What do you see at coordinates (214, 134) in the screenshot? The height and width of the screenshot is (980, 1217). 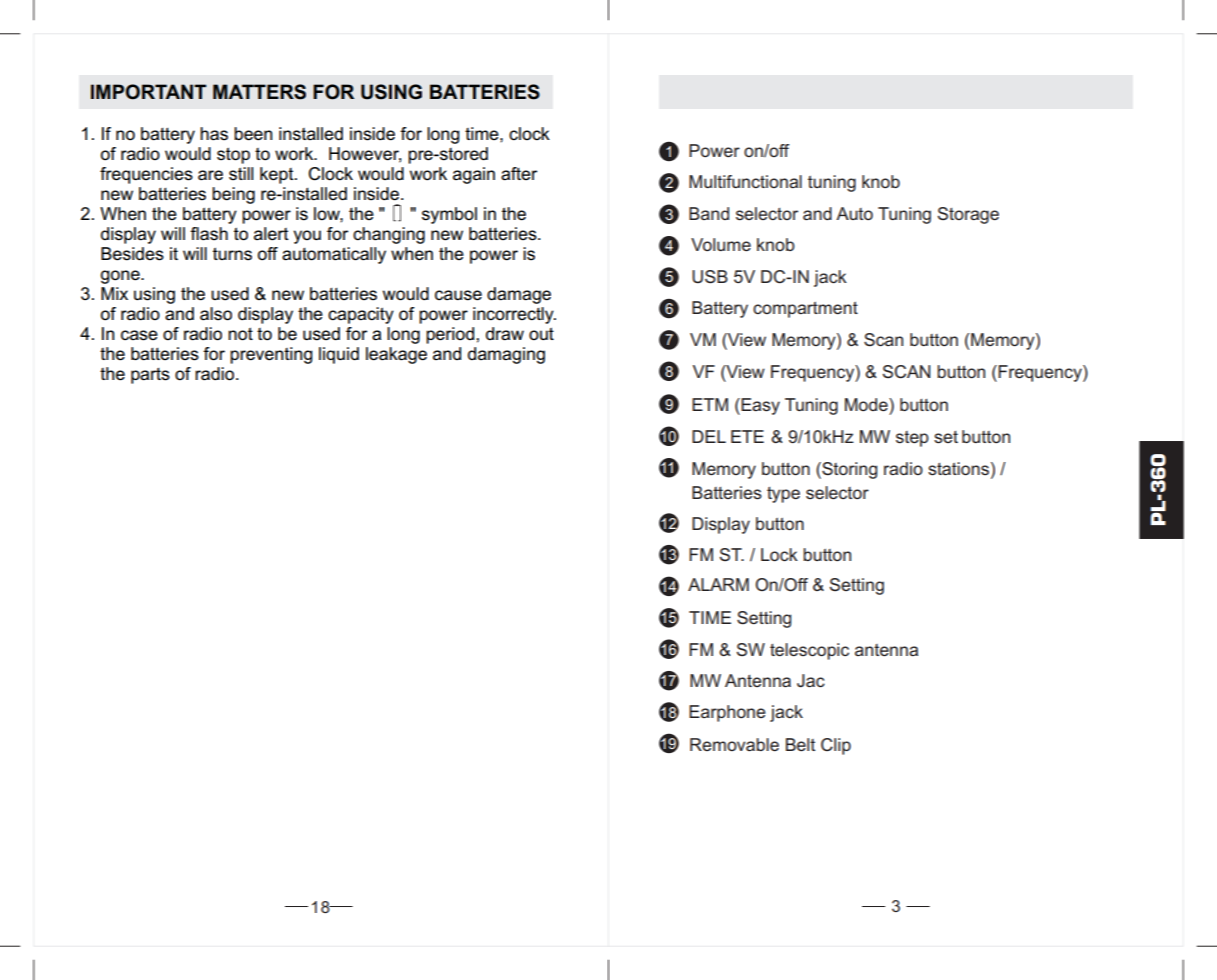 I see `has` at bounding box center [214, 134].
